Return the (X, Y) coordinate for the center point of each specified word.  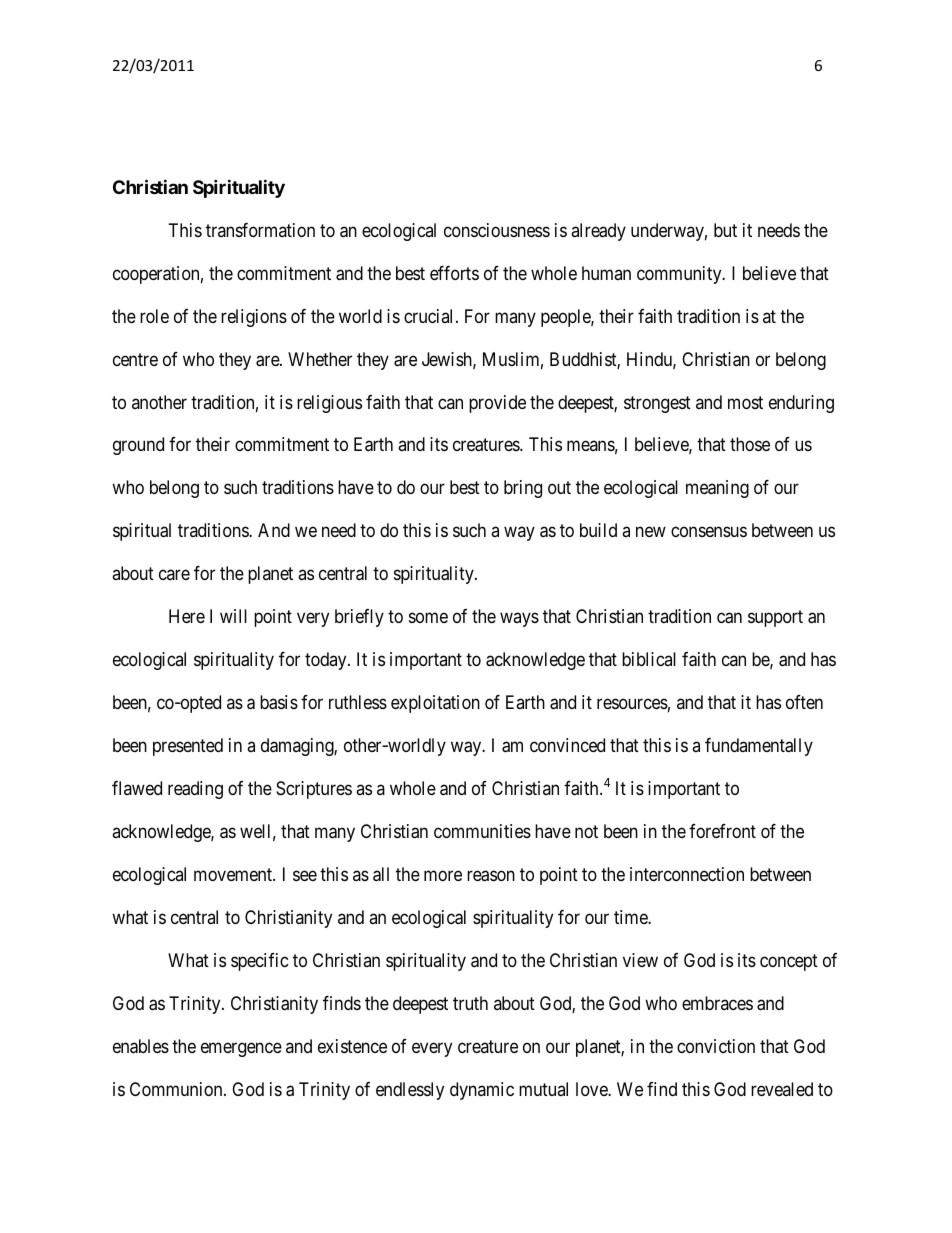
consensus (709, 532)
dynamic (482, 1091)
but (725, 230)
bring (523, 489)
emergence (241, 1050)
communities (482, 831)
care (174, 575)
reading (195, 790)
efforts (454, 273)
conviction (716, 1046)
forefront (722, 831)
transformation (260, 230)
